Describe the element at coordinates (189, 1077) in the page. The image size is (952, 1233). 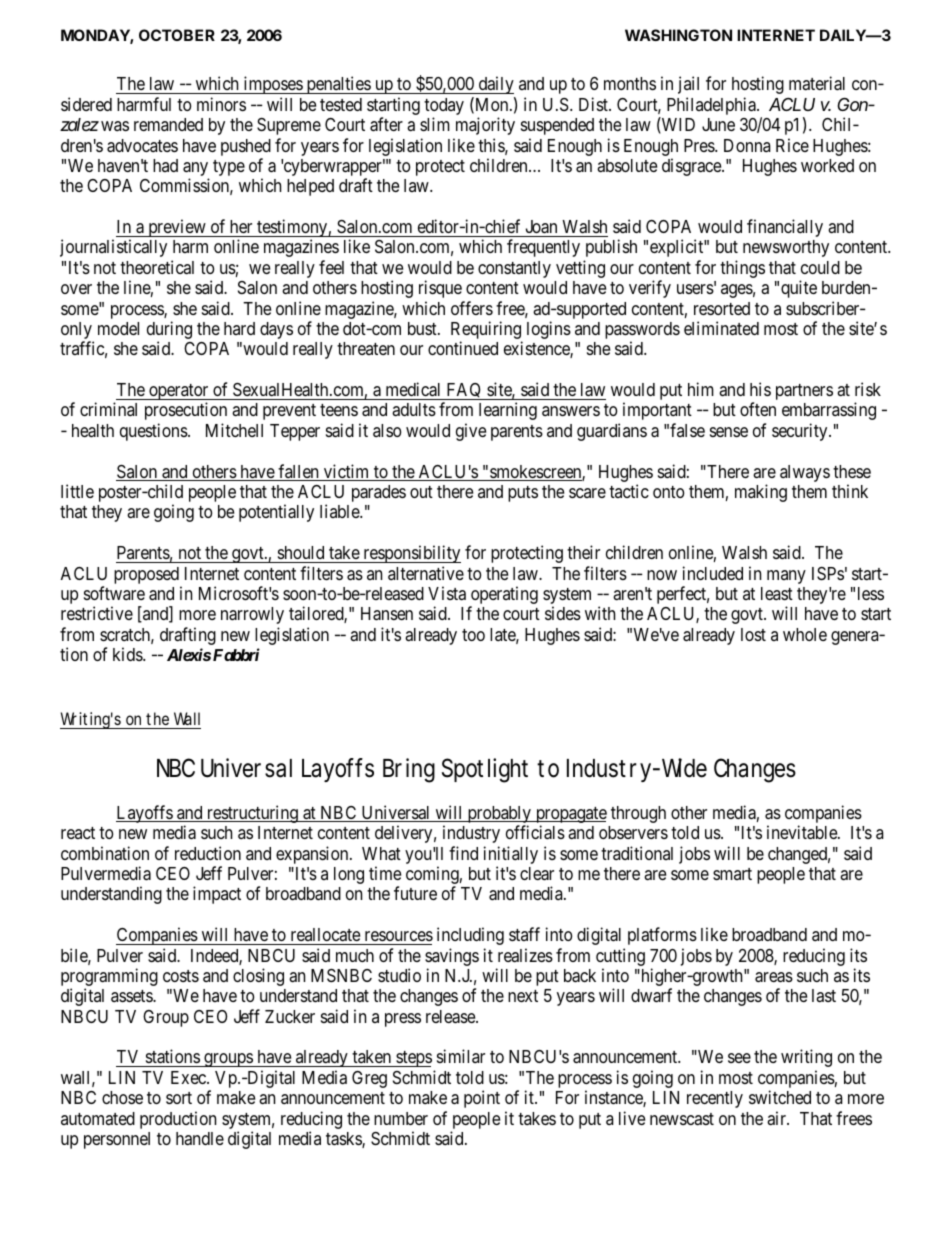
I see `Exec` at that location.
